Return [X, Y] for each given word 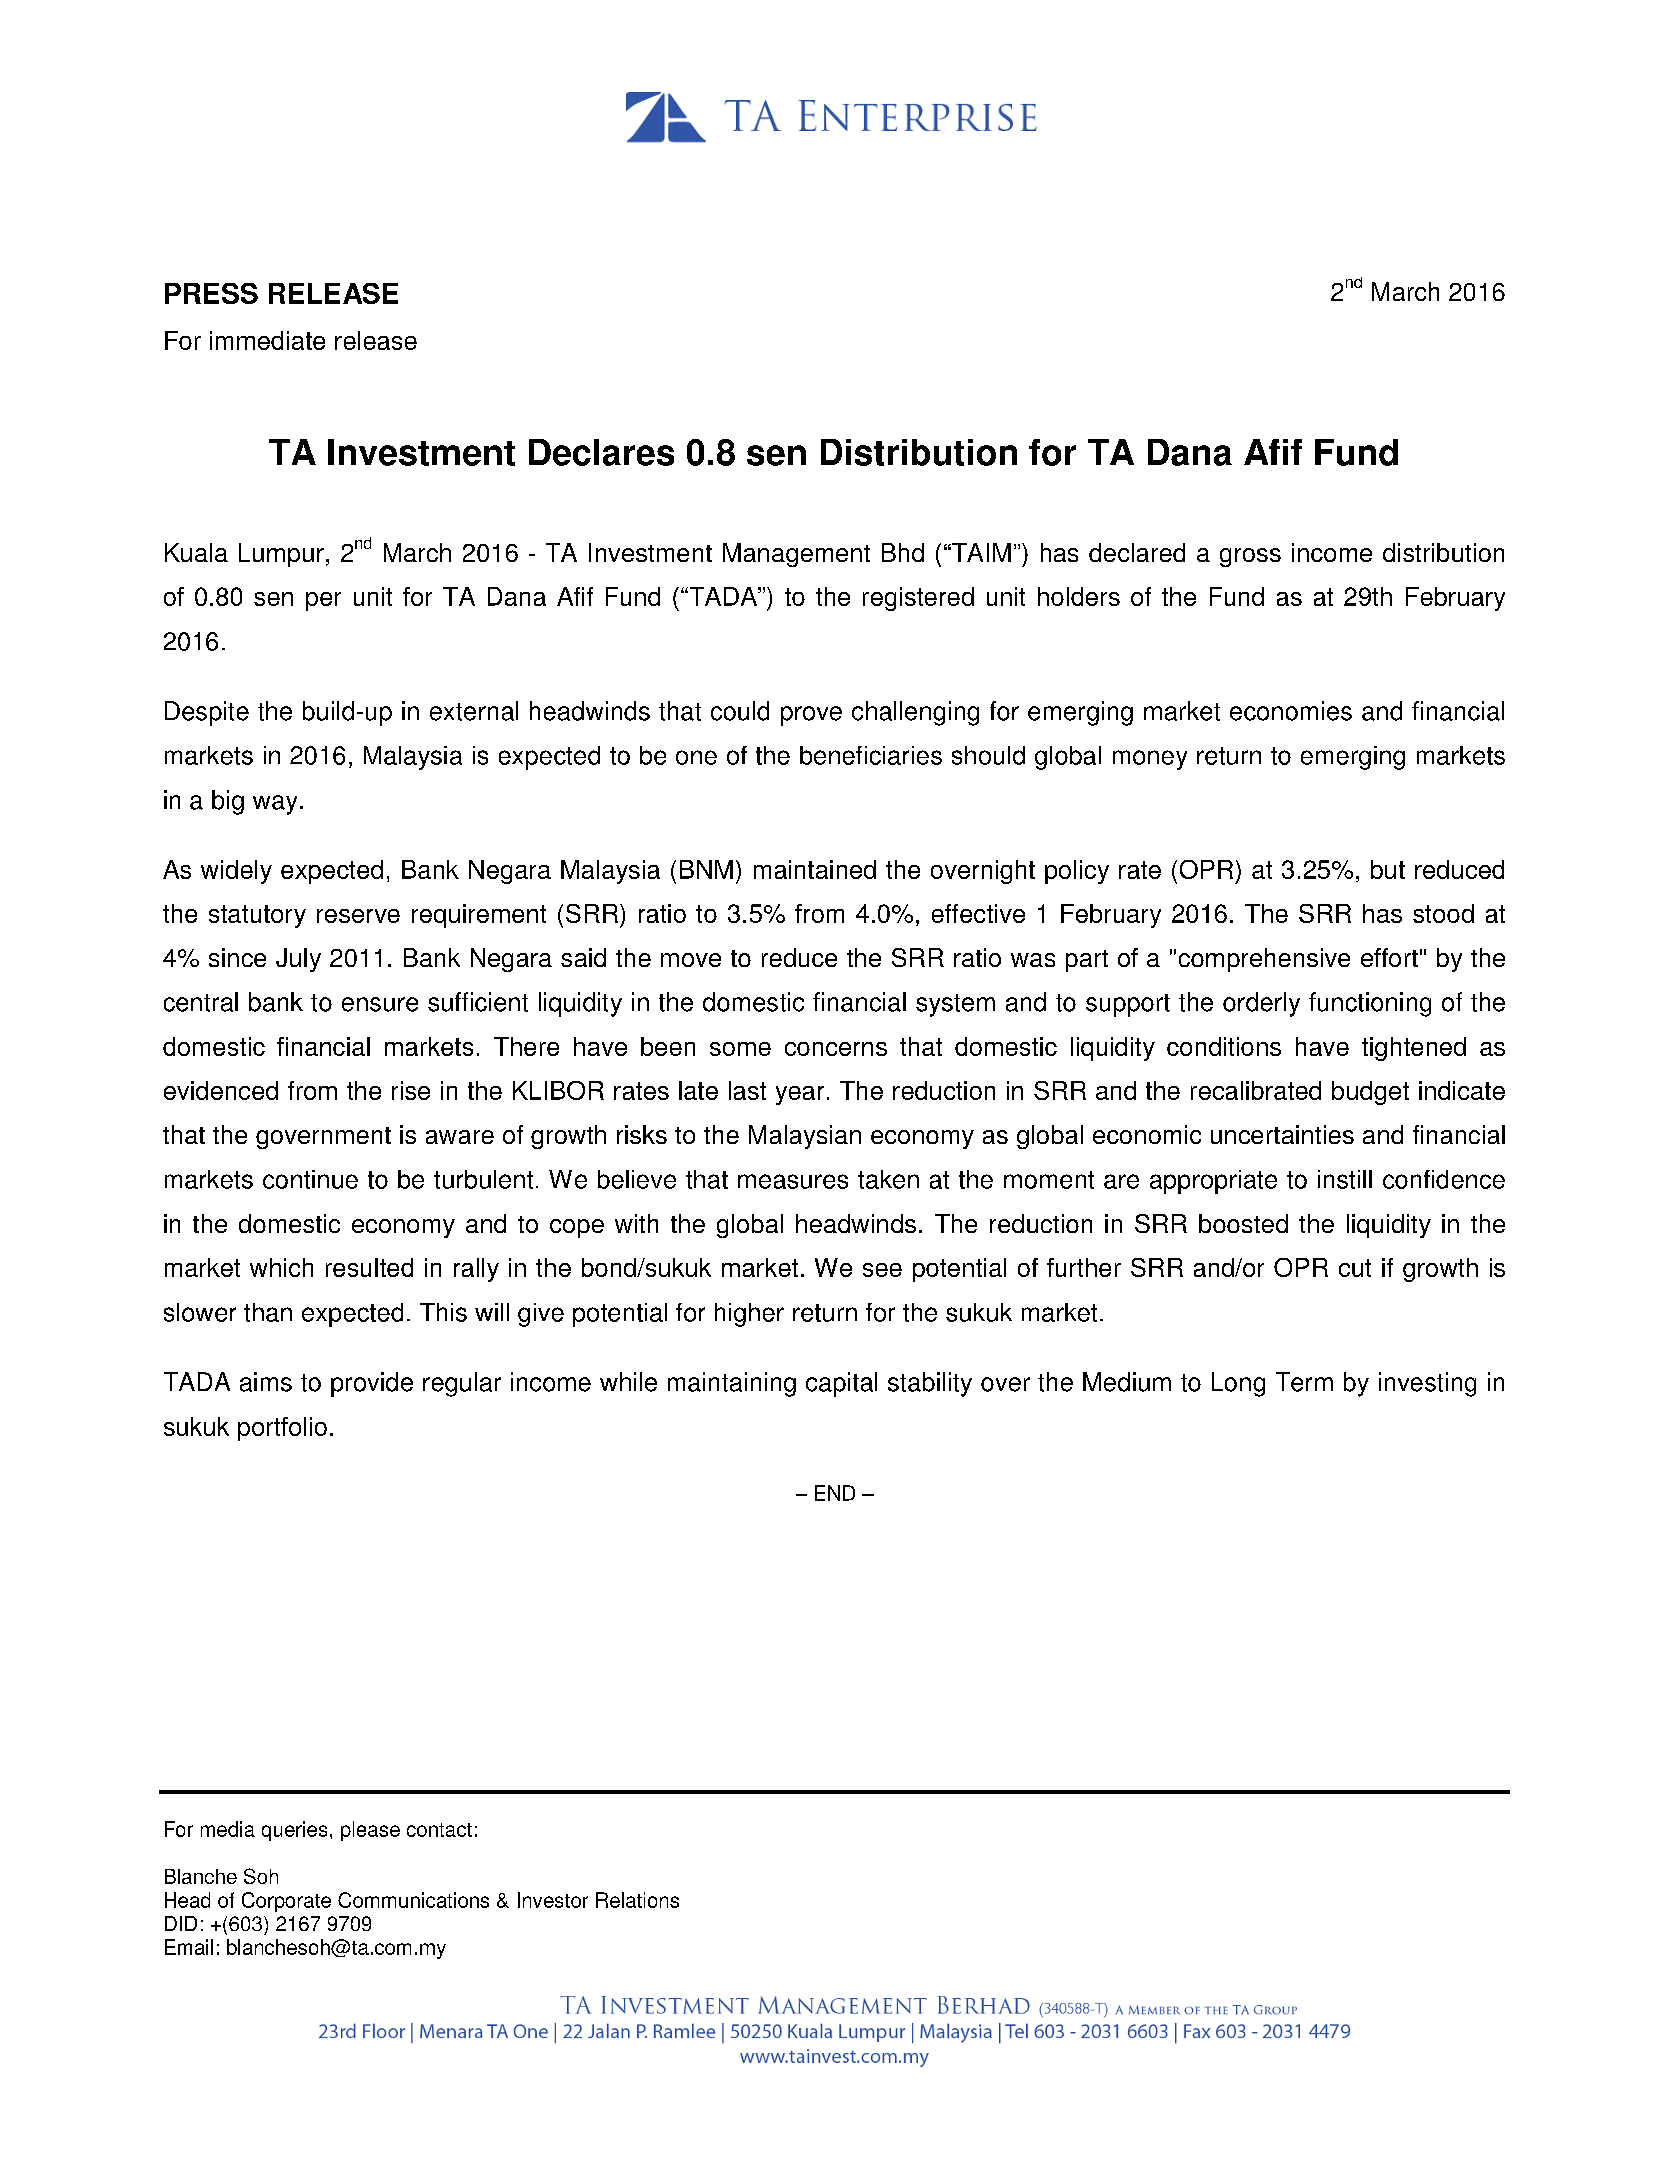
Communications [413, 1900]
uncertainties [1282, 1134]
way [275, 805]
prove [811, 716]
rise [411, 1090]
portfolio [282, 1429]
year [800, 1095]
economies [1291, 711]
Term [1304, 1382]
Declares [601, 452]
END [835, 1493]
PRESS [211, 293]
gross [1250, 557]
